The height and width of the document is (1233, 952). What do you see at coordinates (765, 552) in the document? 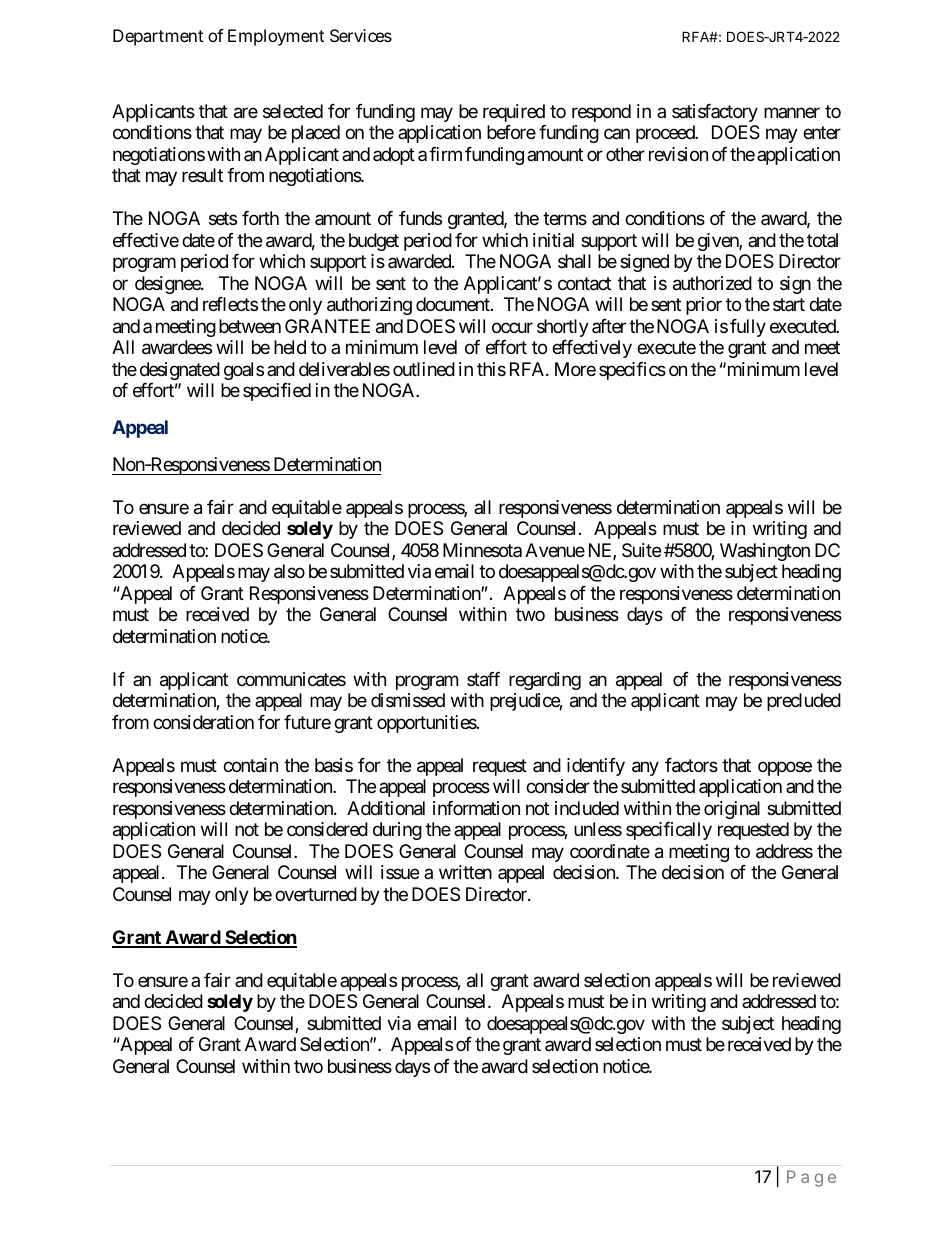
I see `Washington` at bounding box center [765, 552].
